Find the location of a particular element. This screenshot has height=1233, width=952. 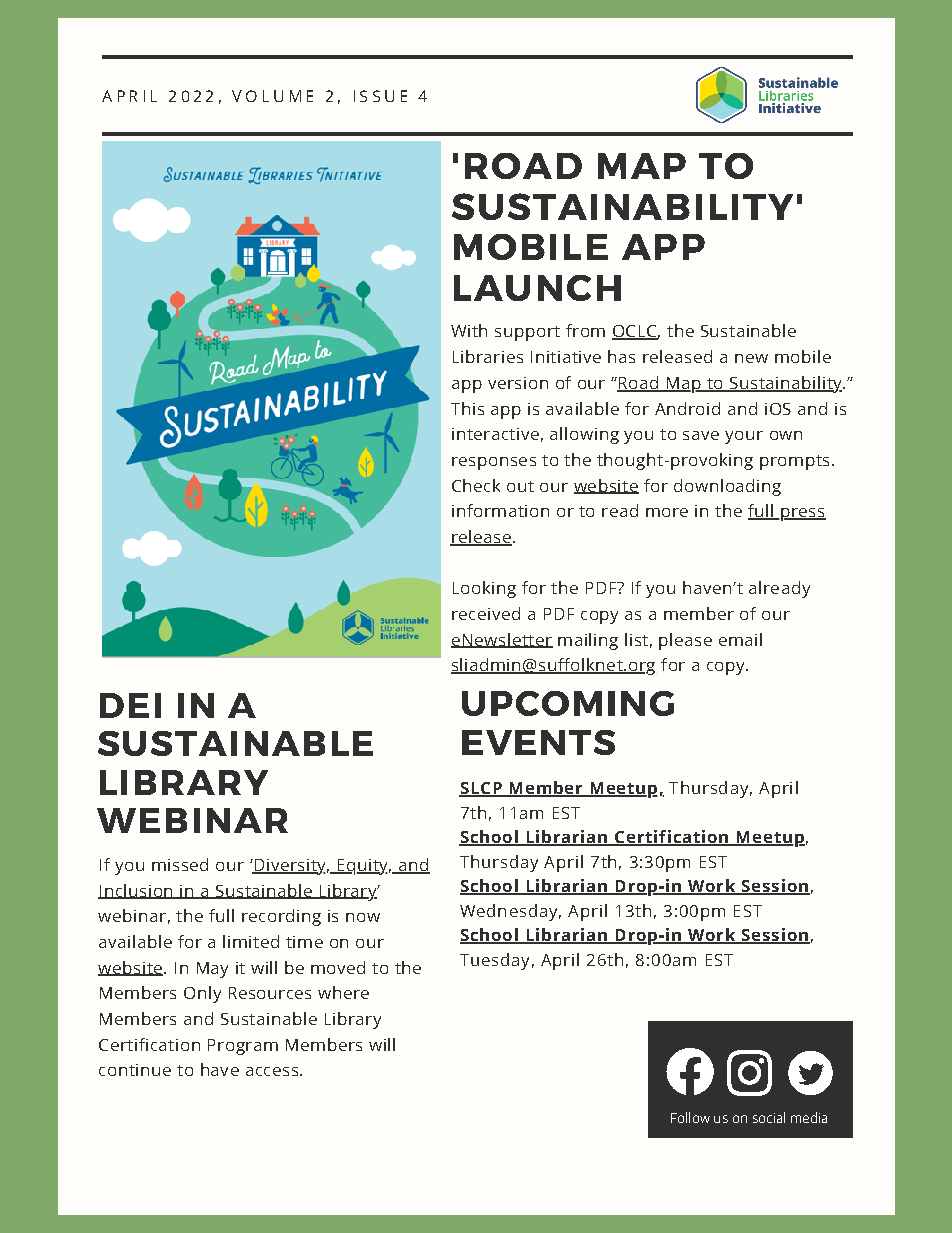

email is located at coordinates (740, 639).
